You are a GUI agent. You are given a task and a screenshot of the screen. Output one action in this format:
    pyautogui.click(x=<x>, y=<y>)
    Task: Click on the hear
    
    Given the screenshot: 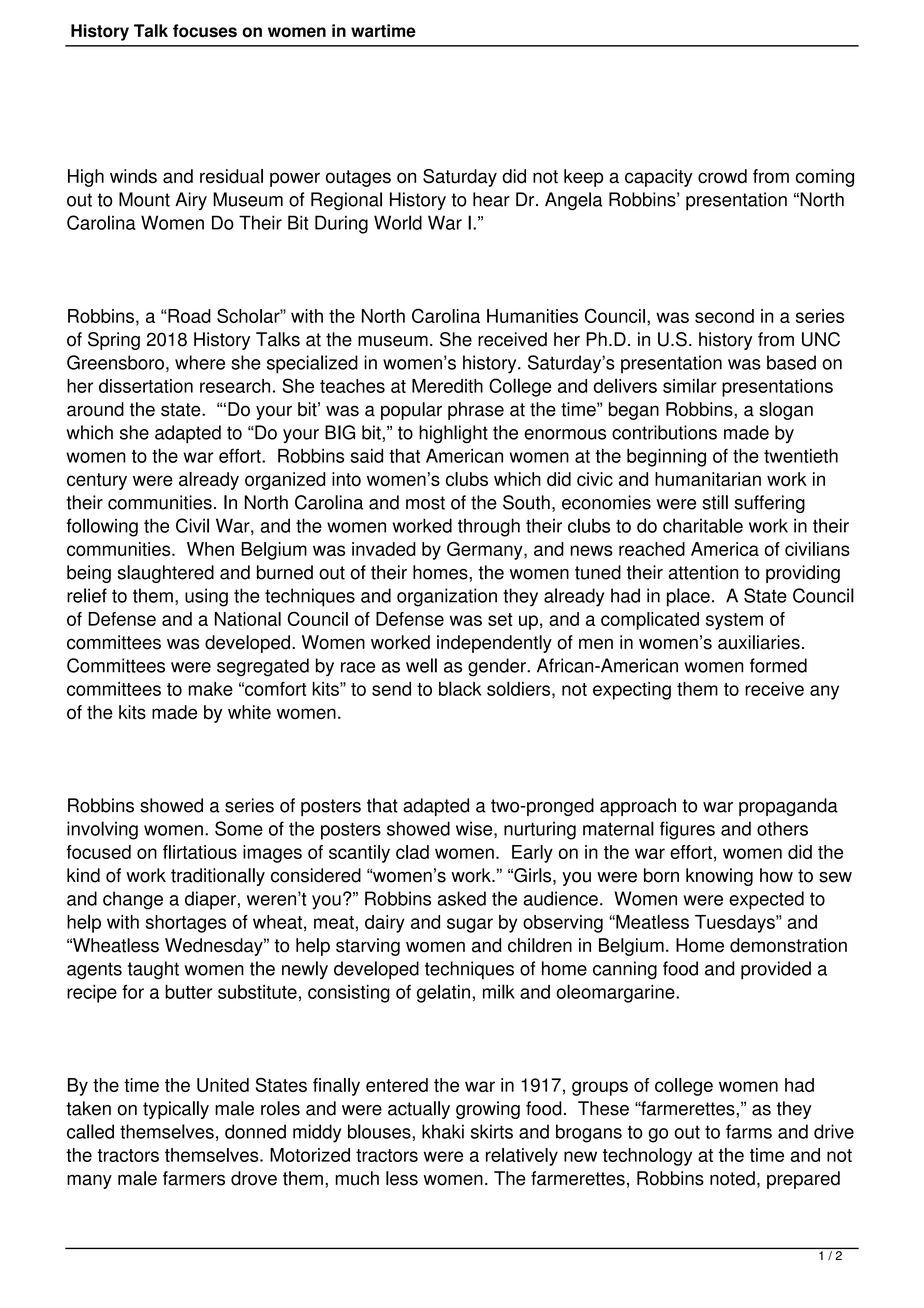 What is the action you would take?
    pyautogui.click(x=491, y=199)
